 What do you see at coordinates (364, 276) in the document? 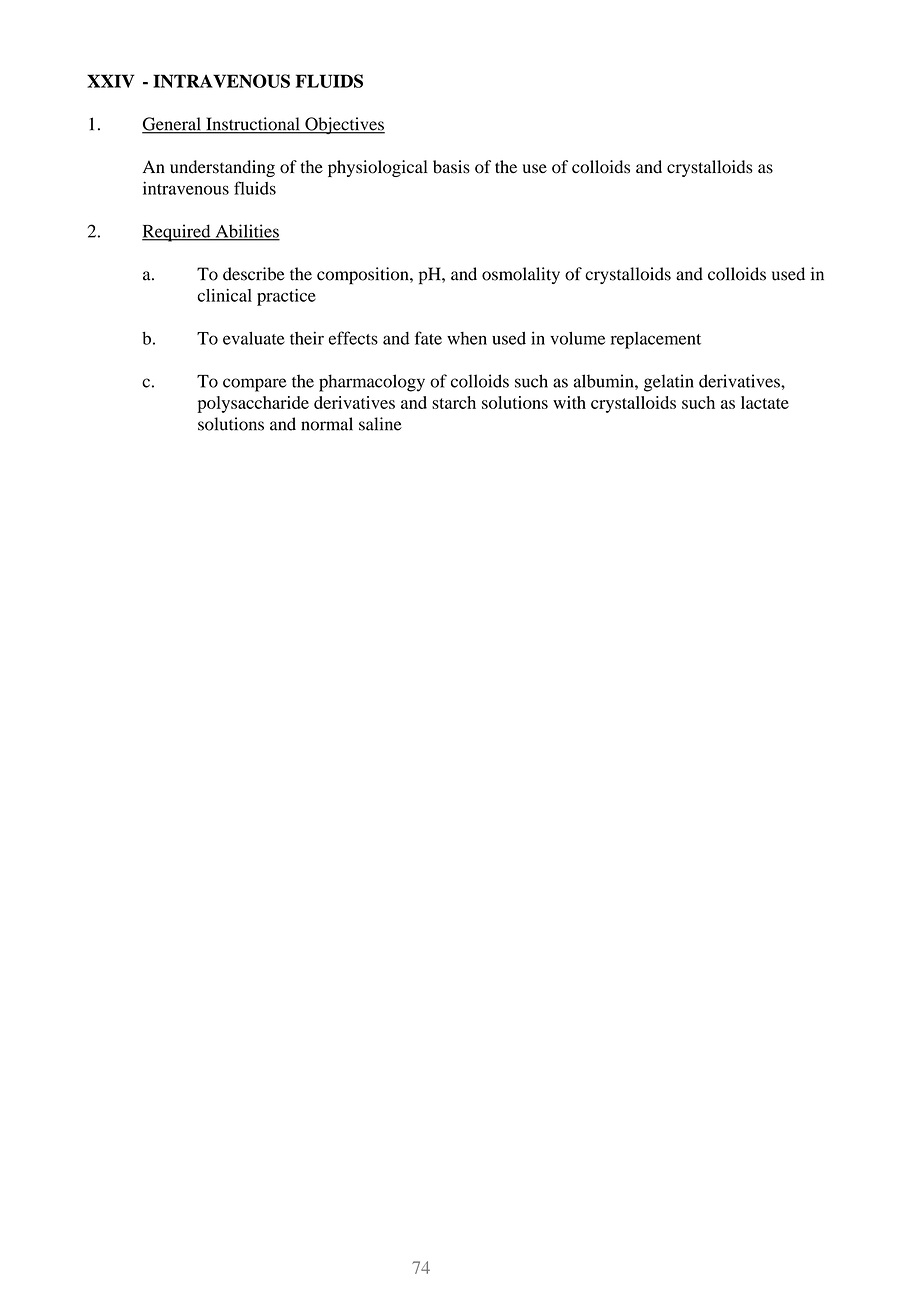
I see `composition` at bounding box center [364, 276].
